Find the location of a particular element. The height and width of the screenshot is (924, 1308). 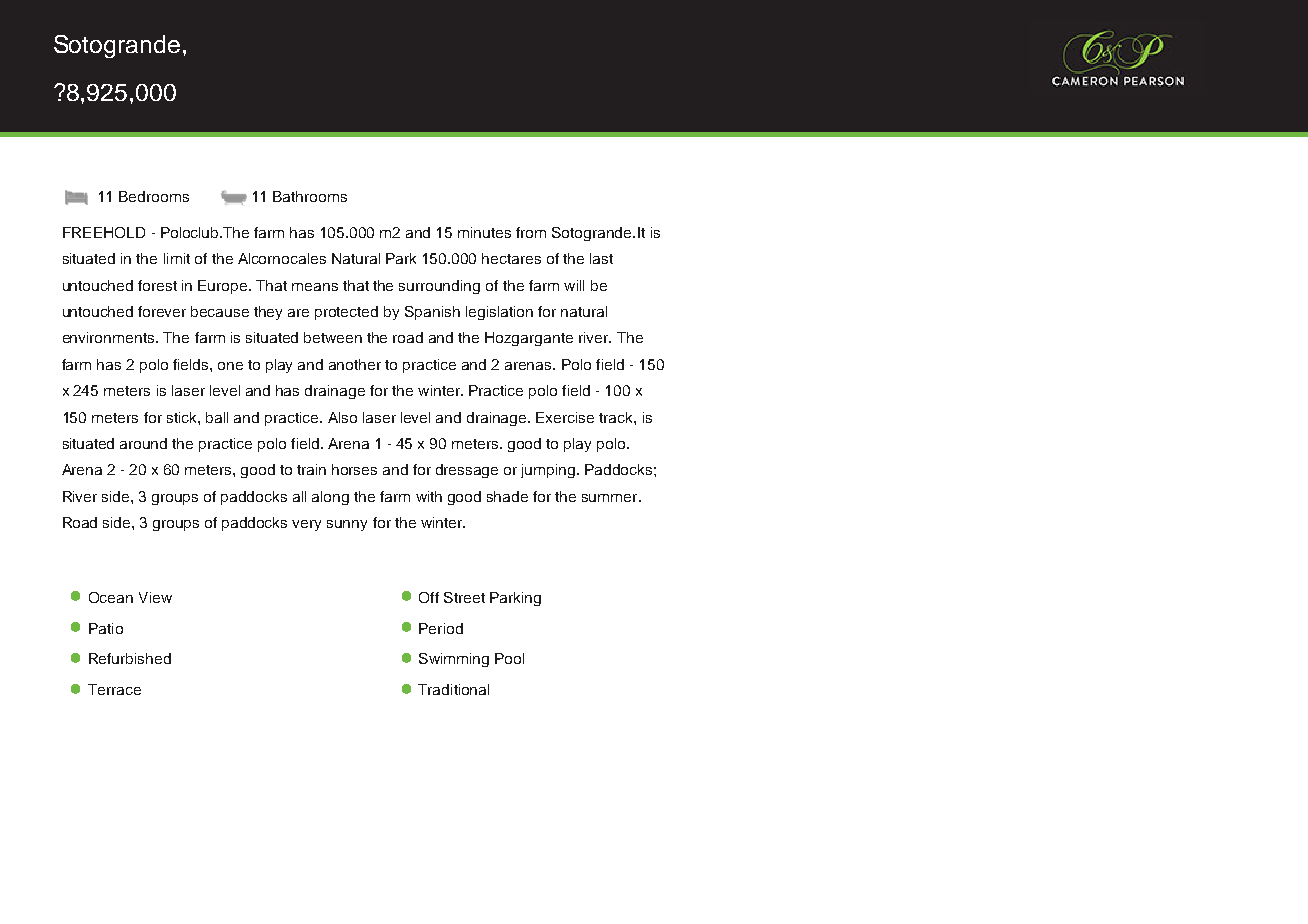

Bathrooms is located at coordinates (310, 196).
